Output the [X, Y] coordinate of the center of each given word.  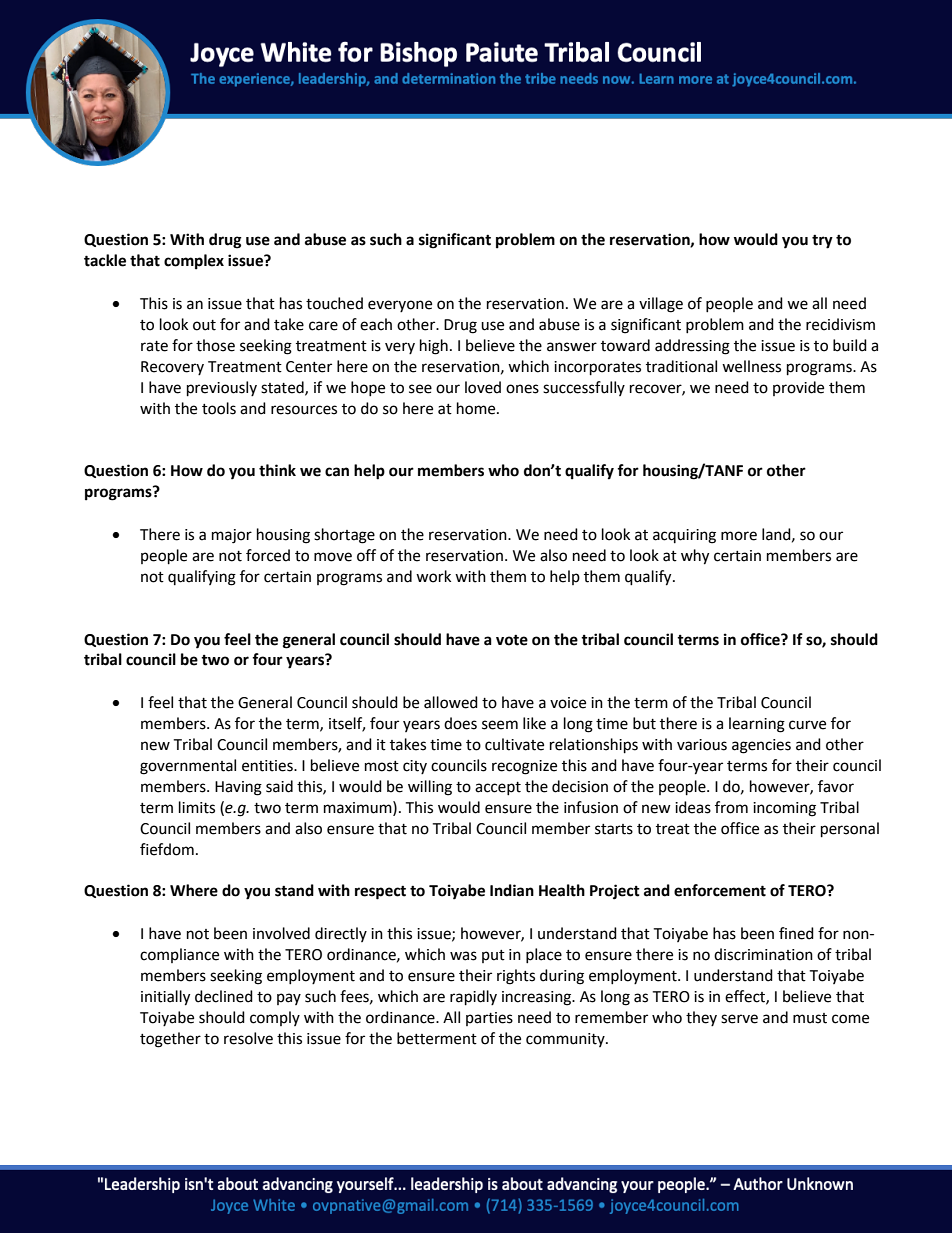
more [739, 536]
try [822, 242]
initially [165, 998]
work [433, 576]
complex [194, 262]
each [376, 324]
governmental [188, 767]
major [232, 536]
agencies [761, 746]
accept [498, 788]
